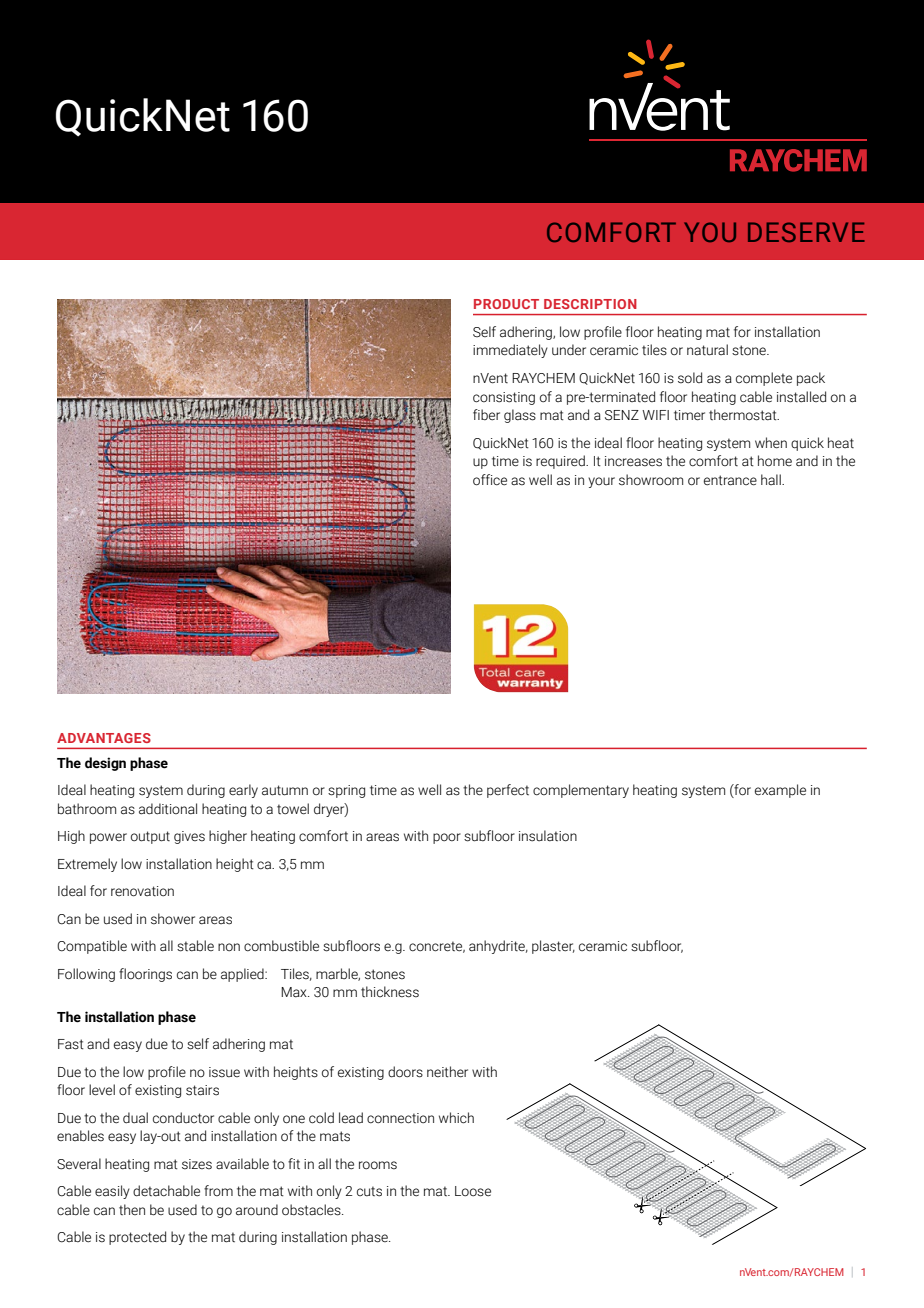 The image size is (924, 1308). Describe the element at coordinates (490, 480) in the screenshot. I see `office` at that location.
